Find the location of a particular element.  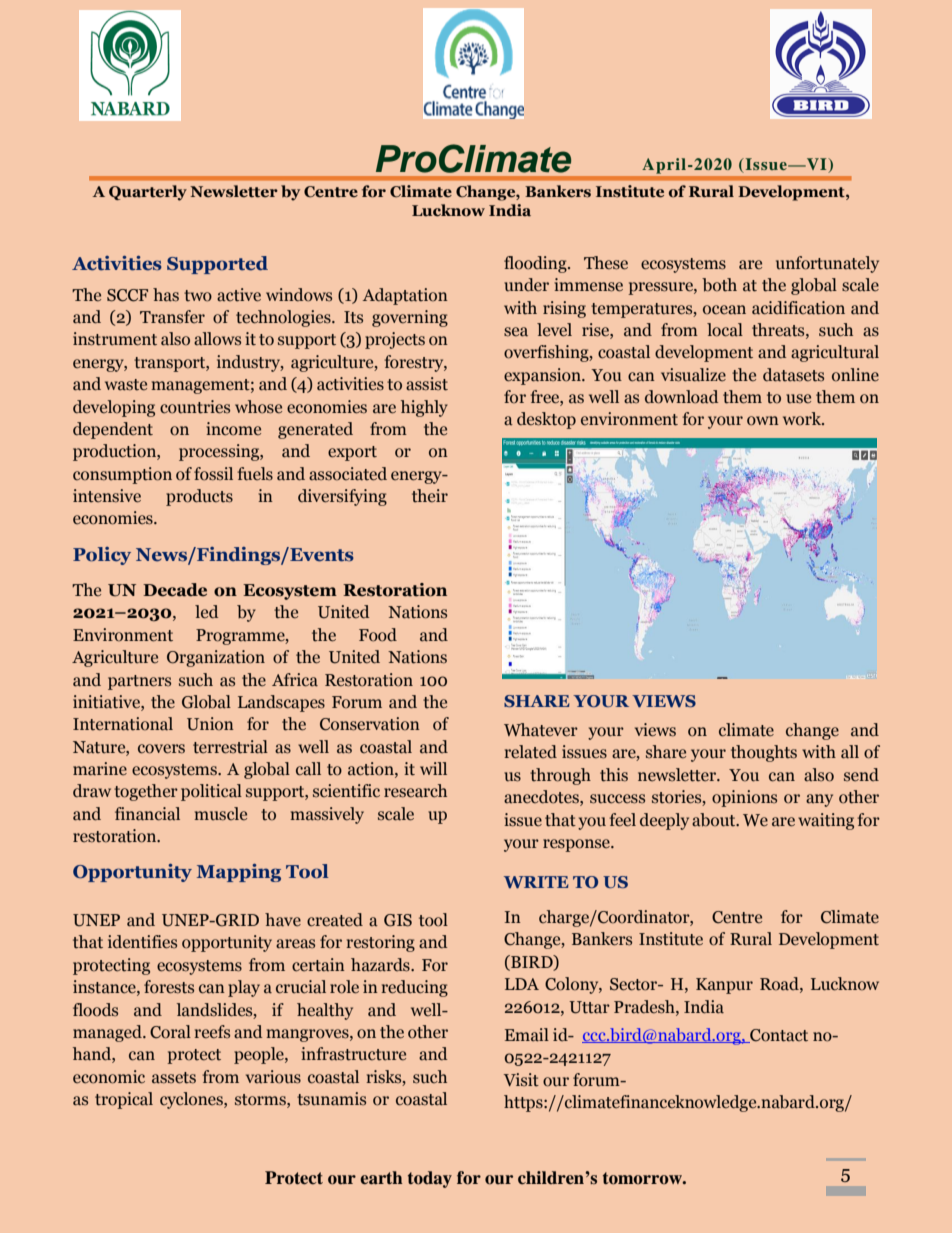

work is located at coordinates (803, 419).
